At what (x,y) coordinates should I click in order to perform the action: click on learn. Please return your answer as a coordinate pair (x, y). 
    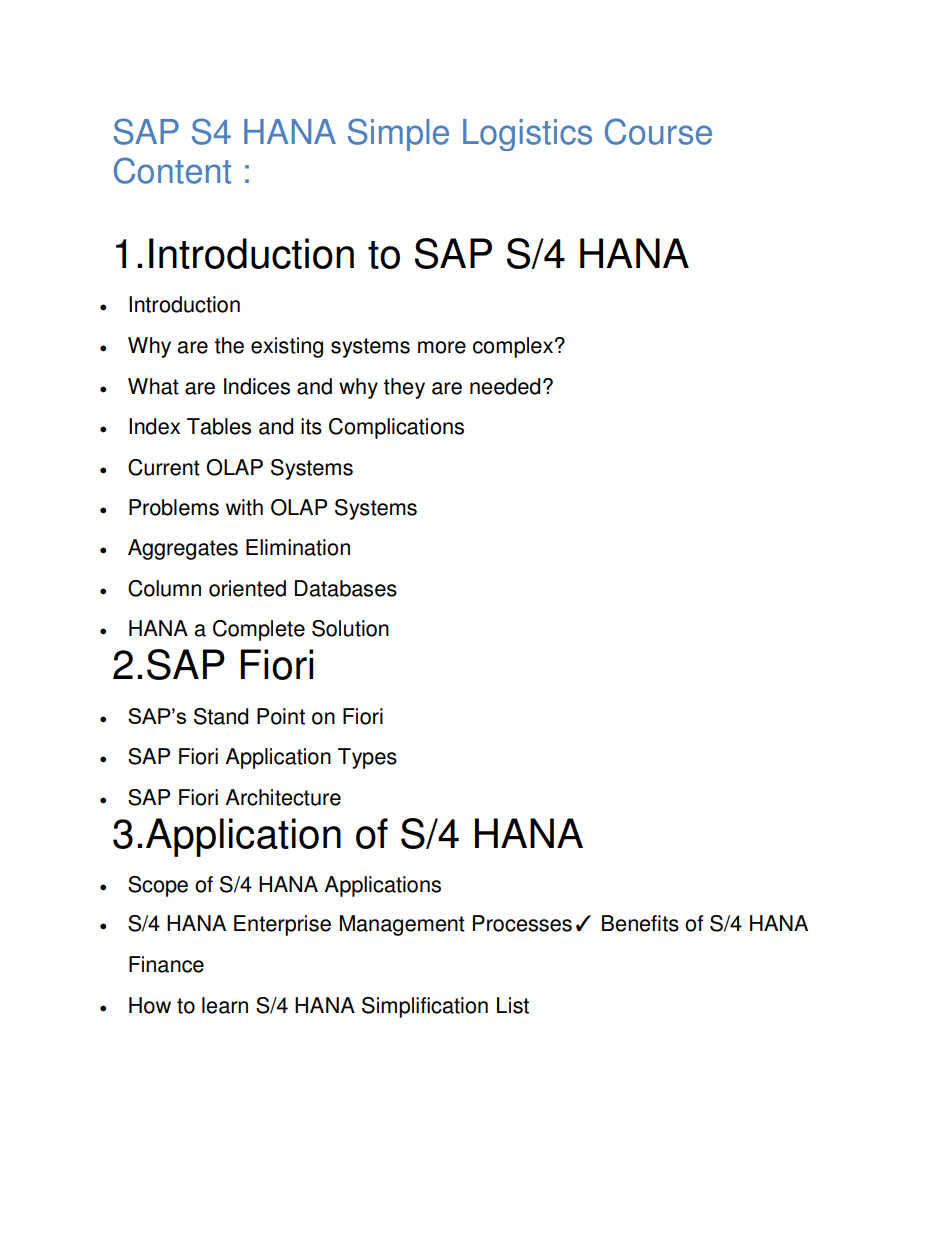
    Looking at the image, I should click on (225, 1005).
